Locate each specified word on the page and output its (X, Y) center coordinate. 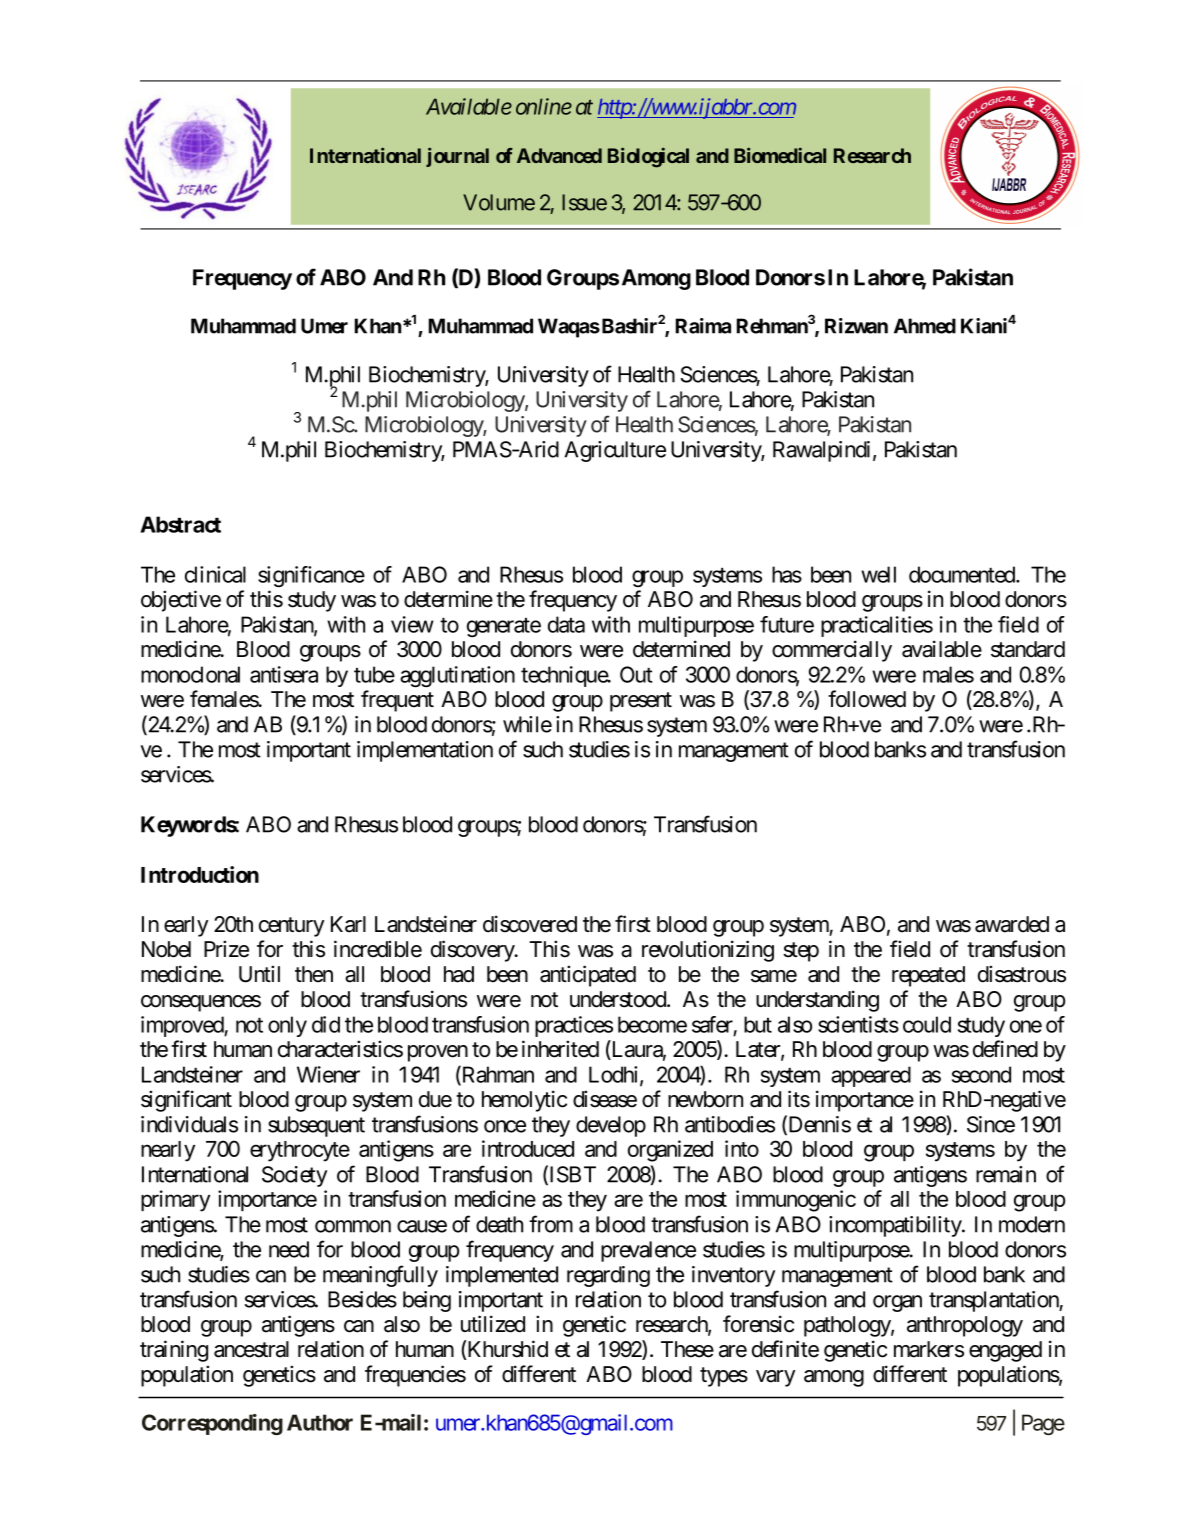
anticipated (588, 976)
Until (259, 974)
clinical (215, 574)
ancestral (251, 1349)
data (566, 624)
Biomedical (780, 155)
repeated (928, 976)
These (687, 1349)
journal (457, 157)
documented (962, 574)
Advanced (559, 155)
